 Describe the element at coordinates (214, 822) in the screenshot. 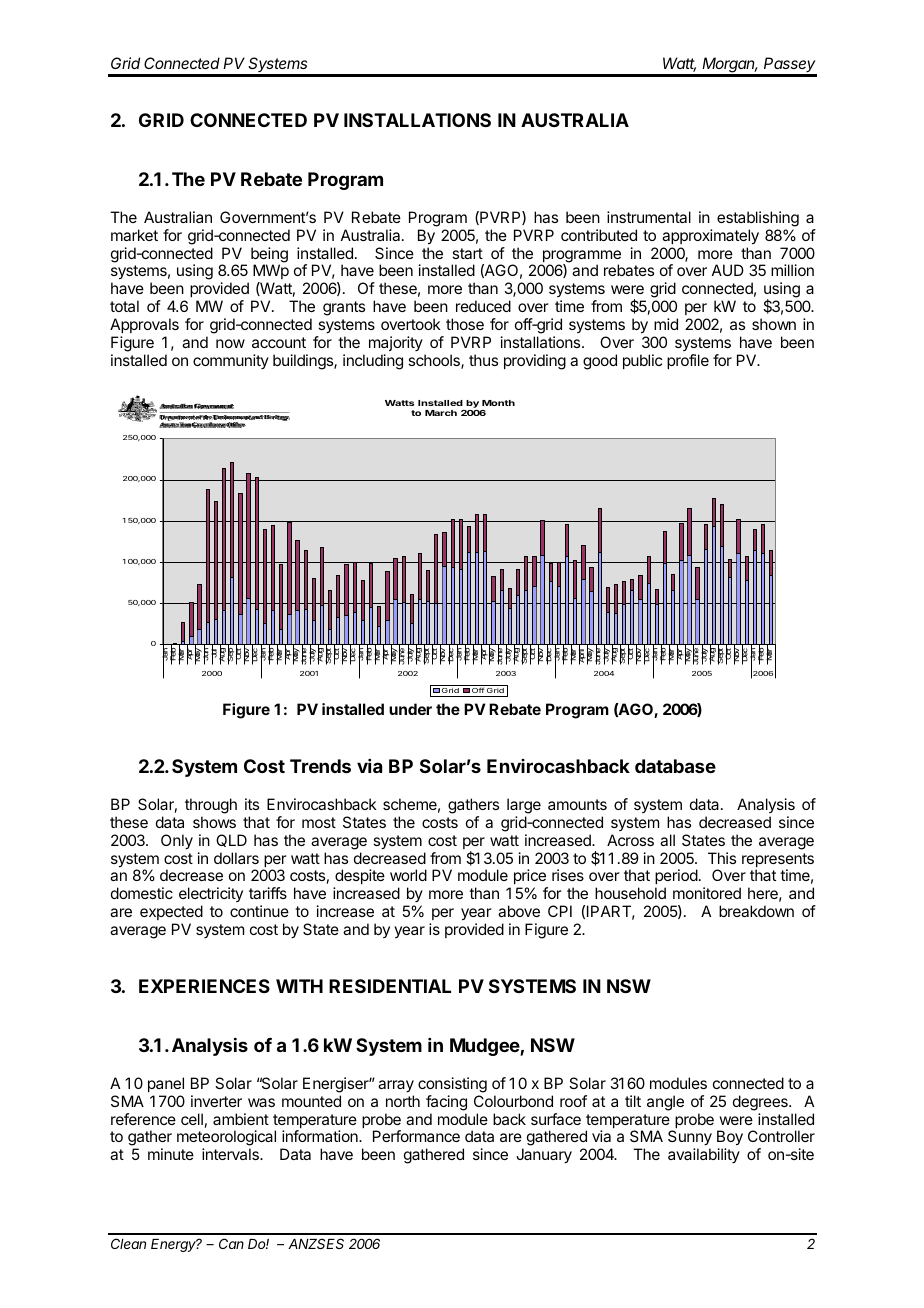

I see `shows` at that location.
